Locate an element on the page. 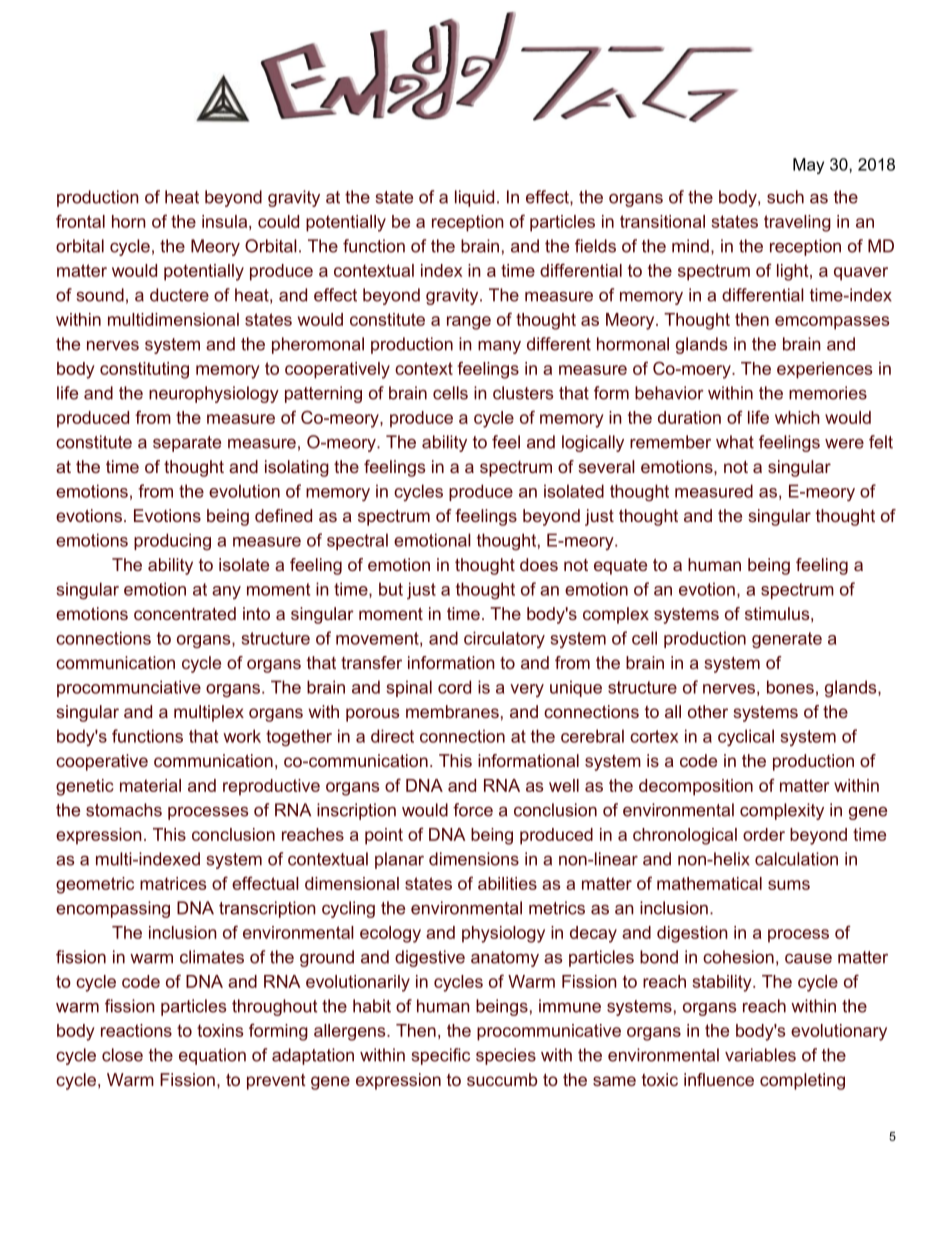 This document has width=952, height=1233. bones is located at coordinates (790, 687).
